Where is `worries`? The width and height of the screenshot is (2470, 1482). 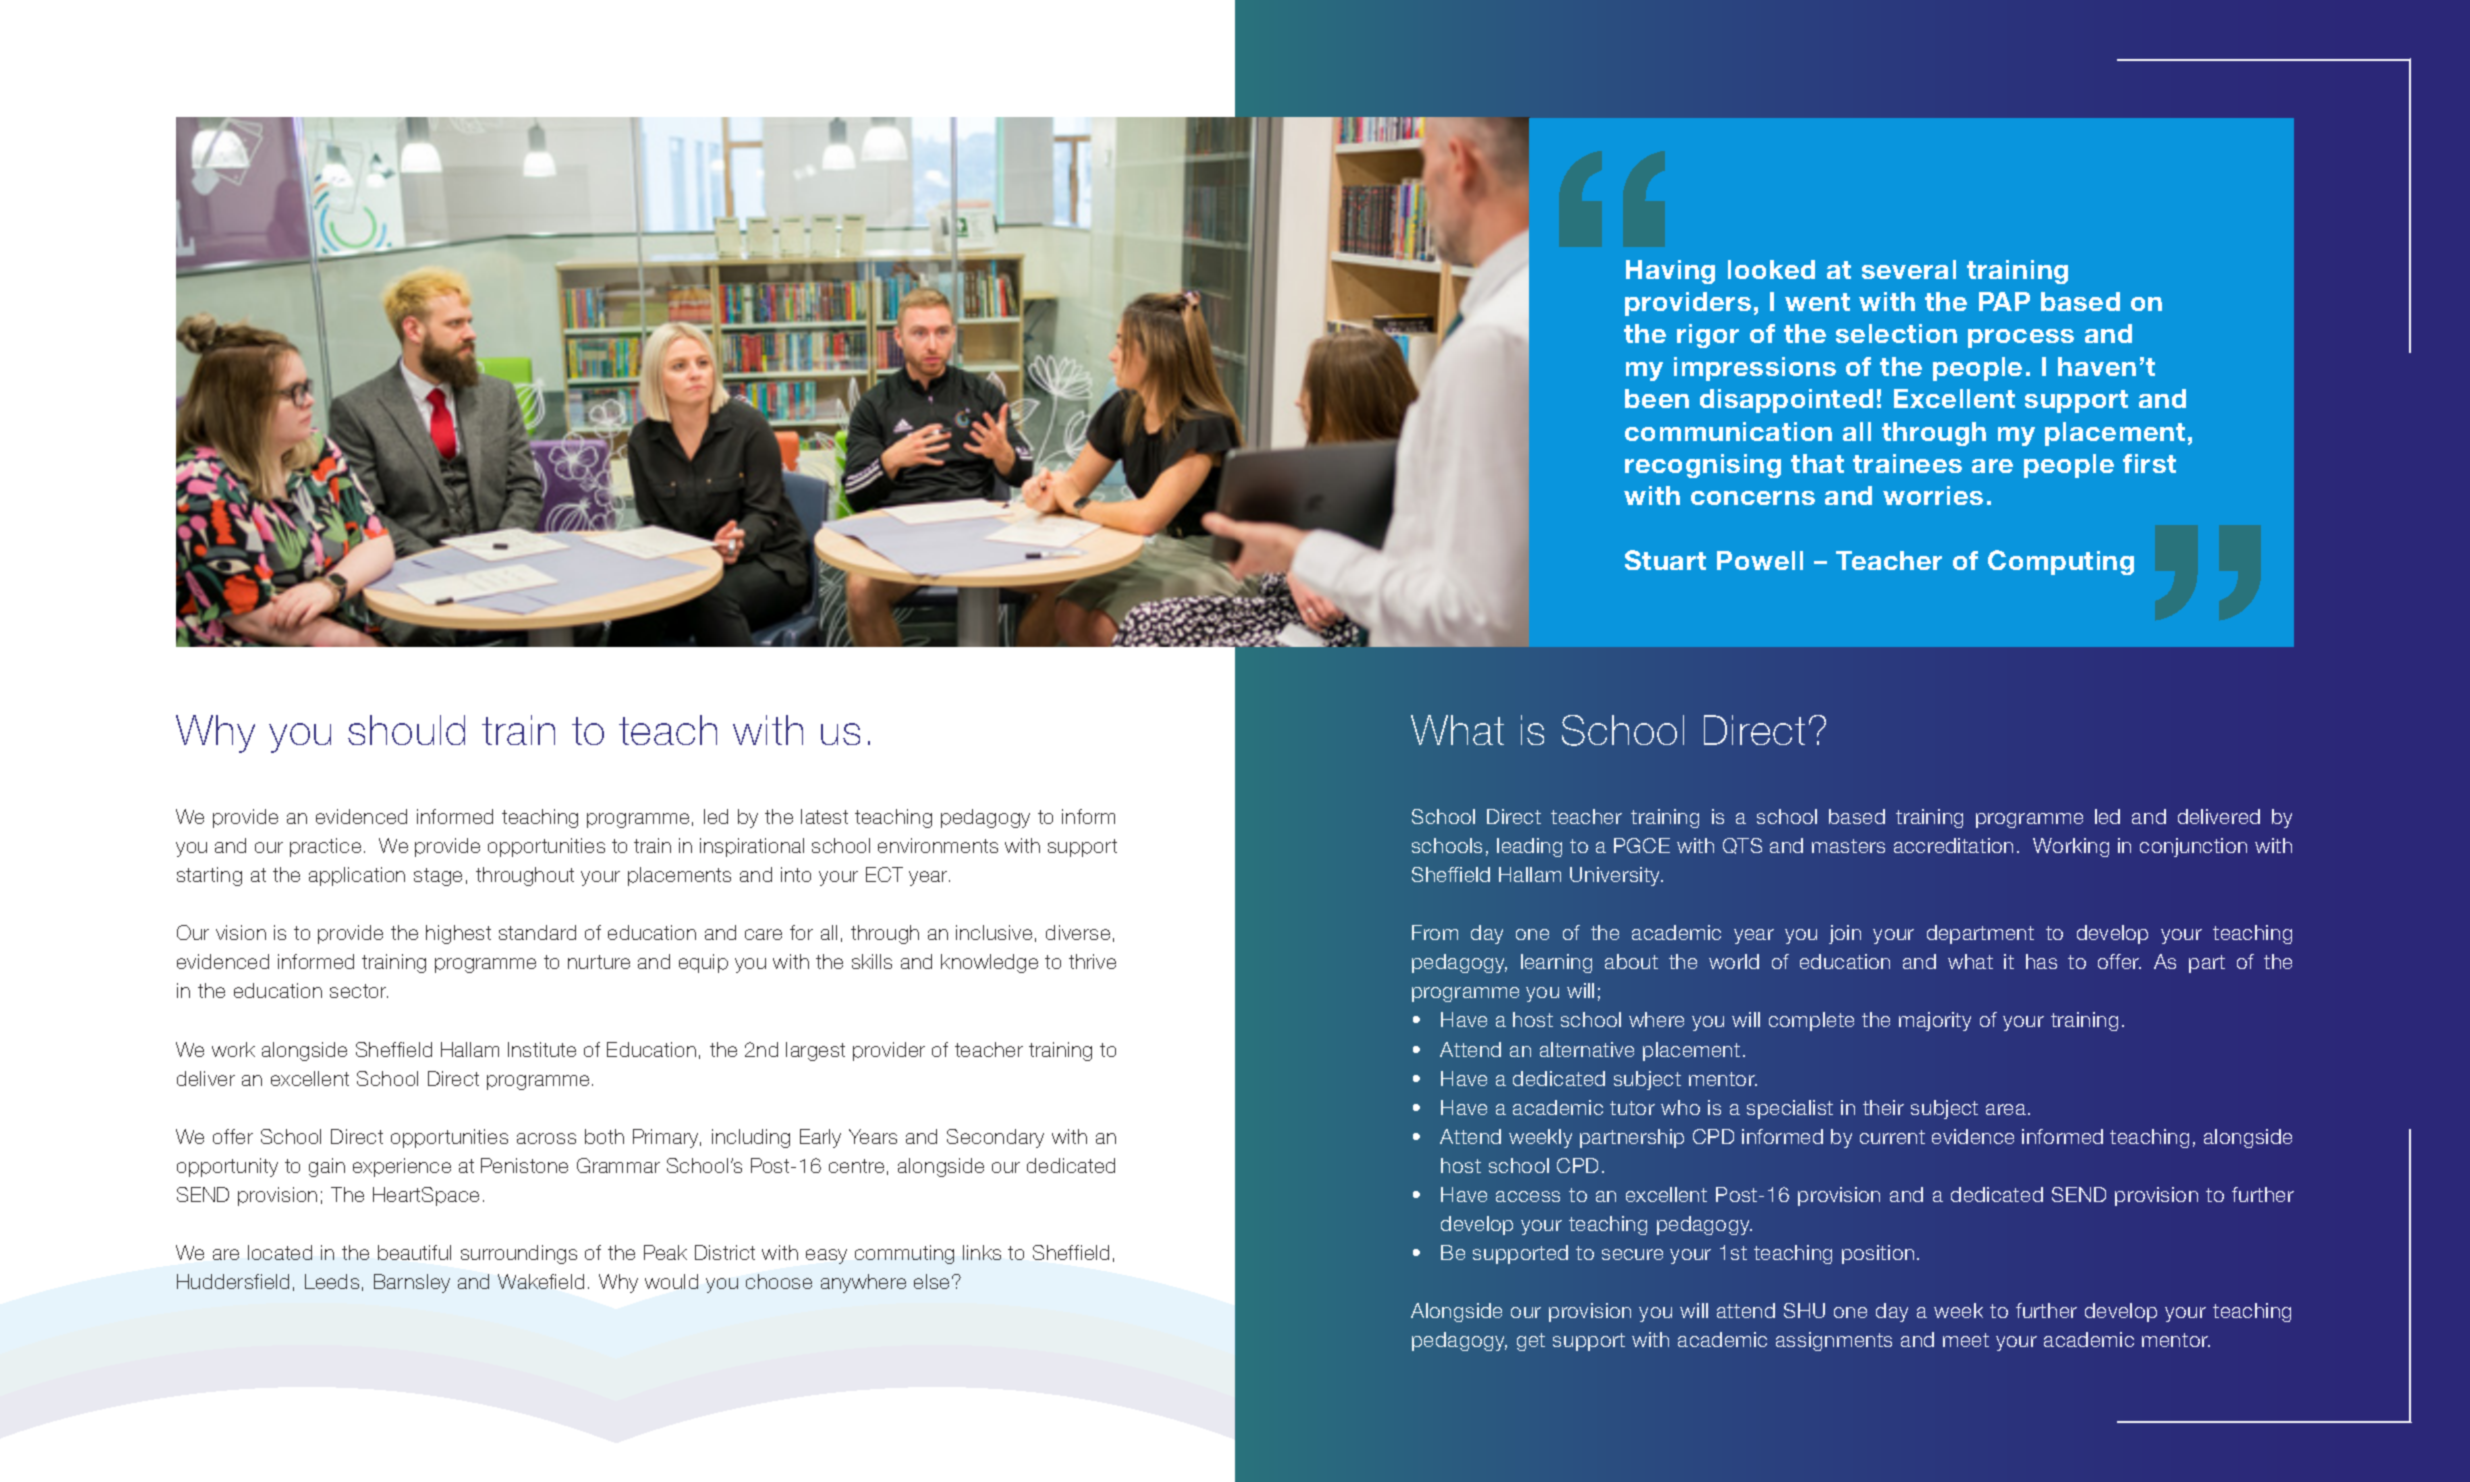
worries is located at coordinates (1933, 495).
